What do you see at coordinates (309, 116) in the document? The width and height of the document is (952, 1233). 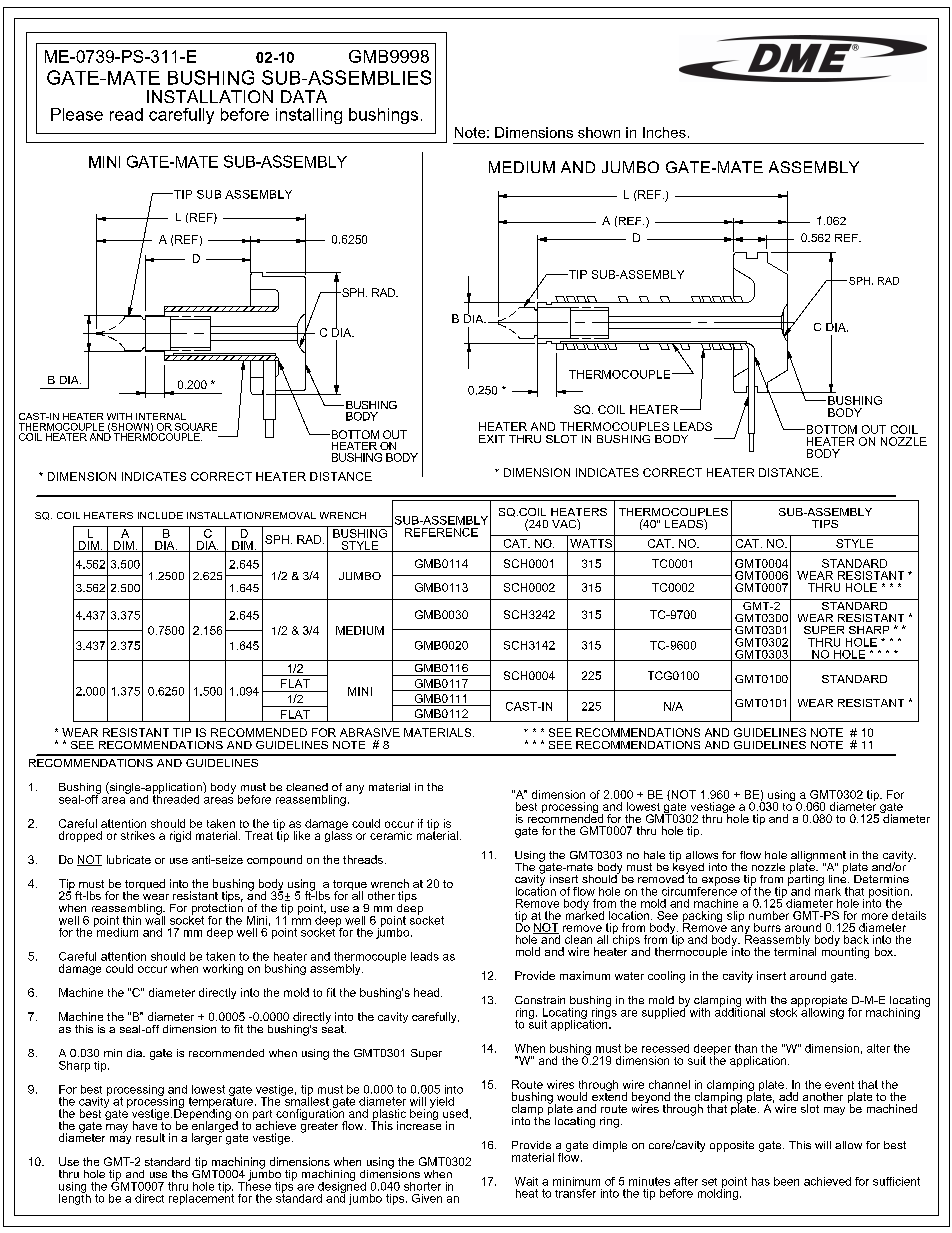 I see `installing` at bounding box center [309, 116].
